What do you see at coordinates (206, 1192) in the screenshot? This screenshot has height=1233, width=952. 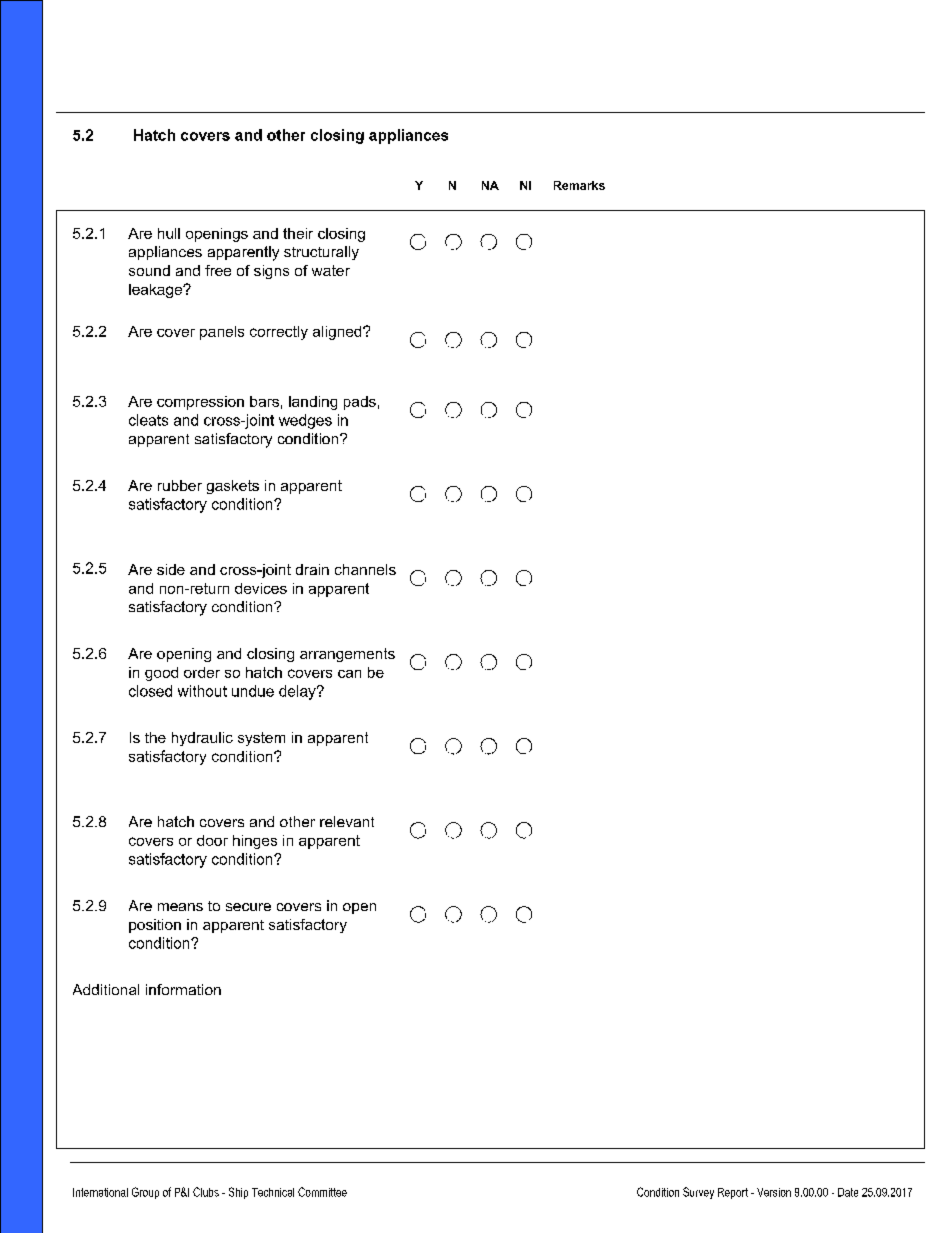 I see `Clubs` at bounding box center [206, 1192].
